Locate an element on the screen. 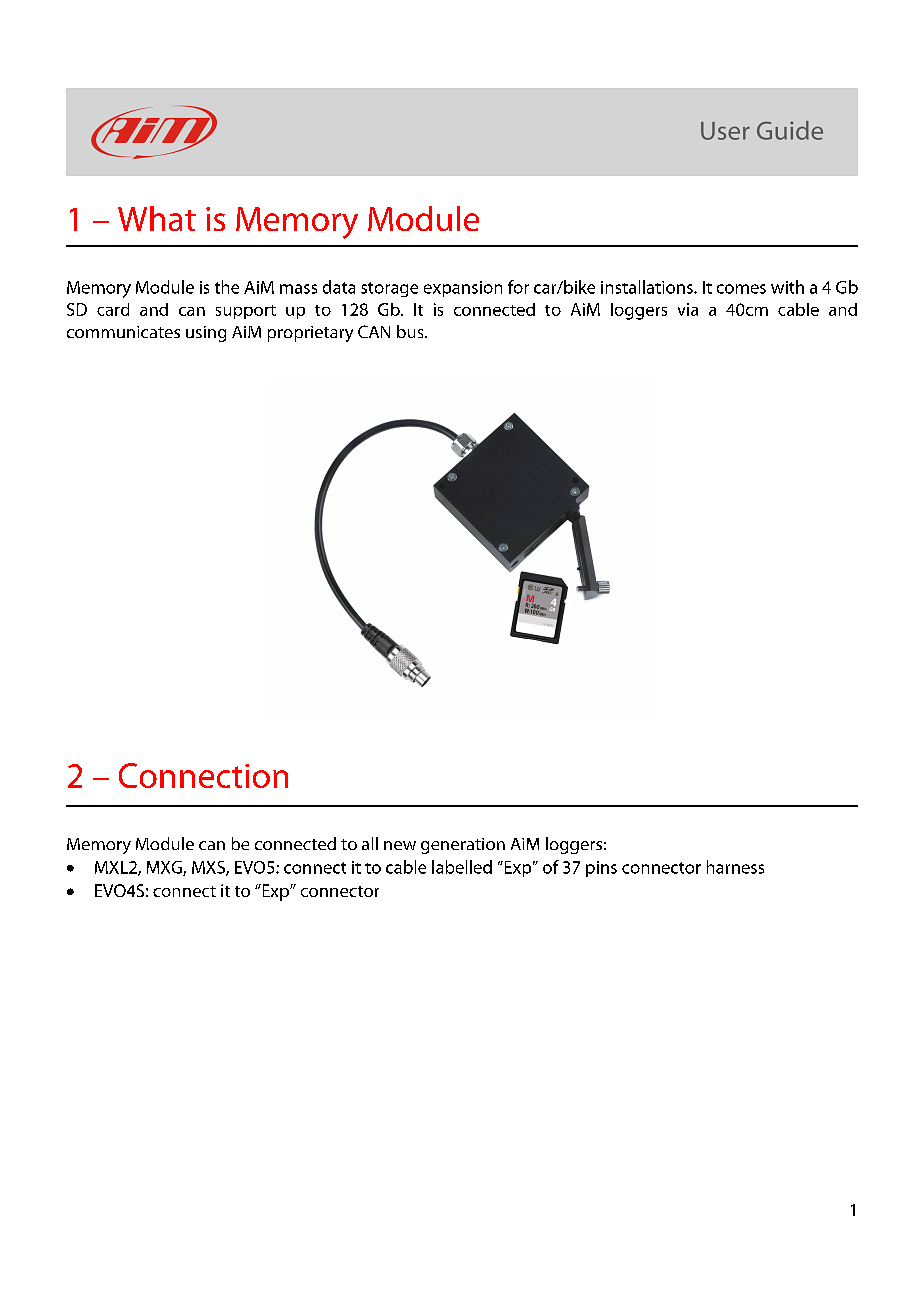  expansion is located at coordinates (463, 289).
